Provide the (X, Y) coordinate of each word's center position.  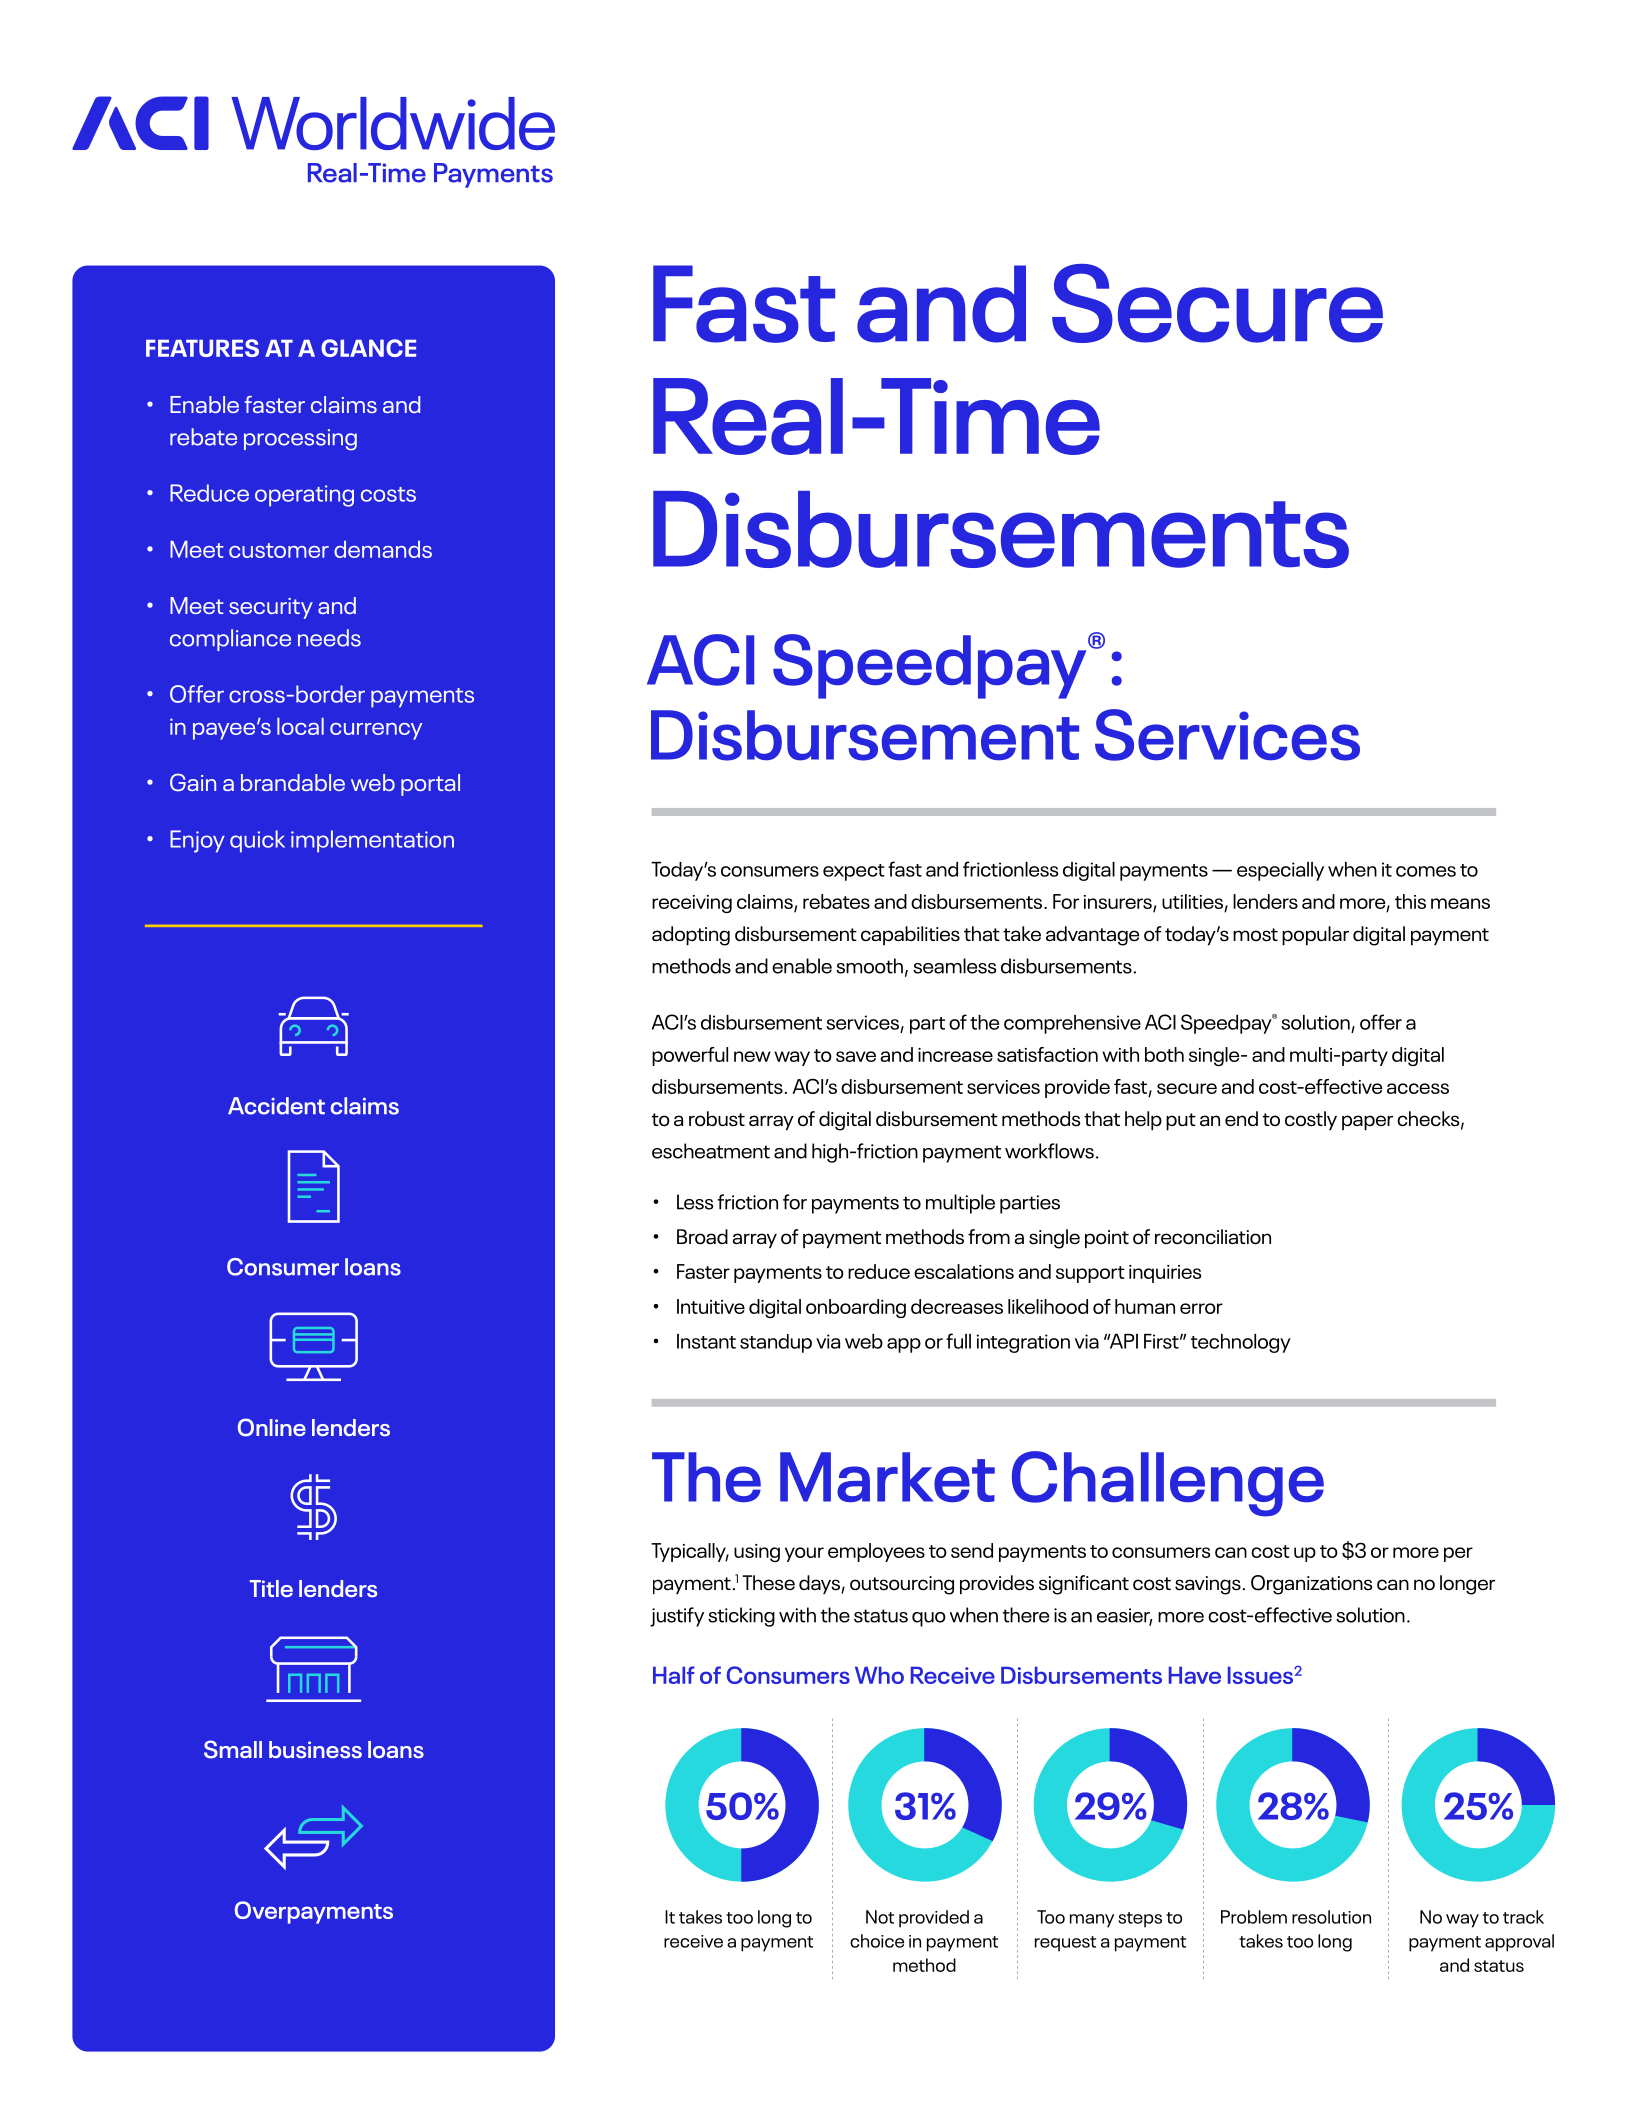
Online (272, 1427)
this (1410, 901)
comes (1426, 871)
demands (383, 549)
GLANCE (368, 348)
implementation (372, 841)
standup (776, 1343)
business (315, 1750)
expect (854, 872)
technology (1241, 1343)
